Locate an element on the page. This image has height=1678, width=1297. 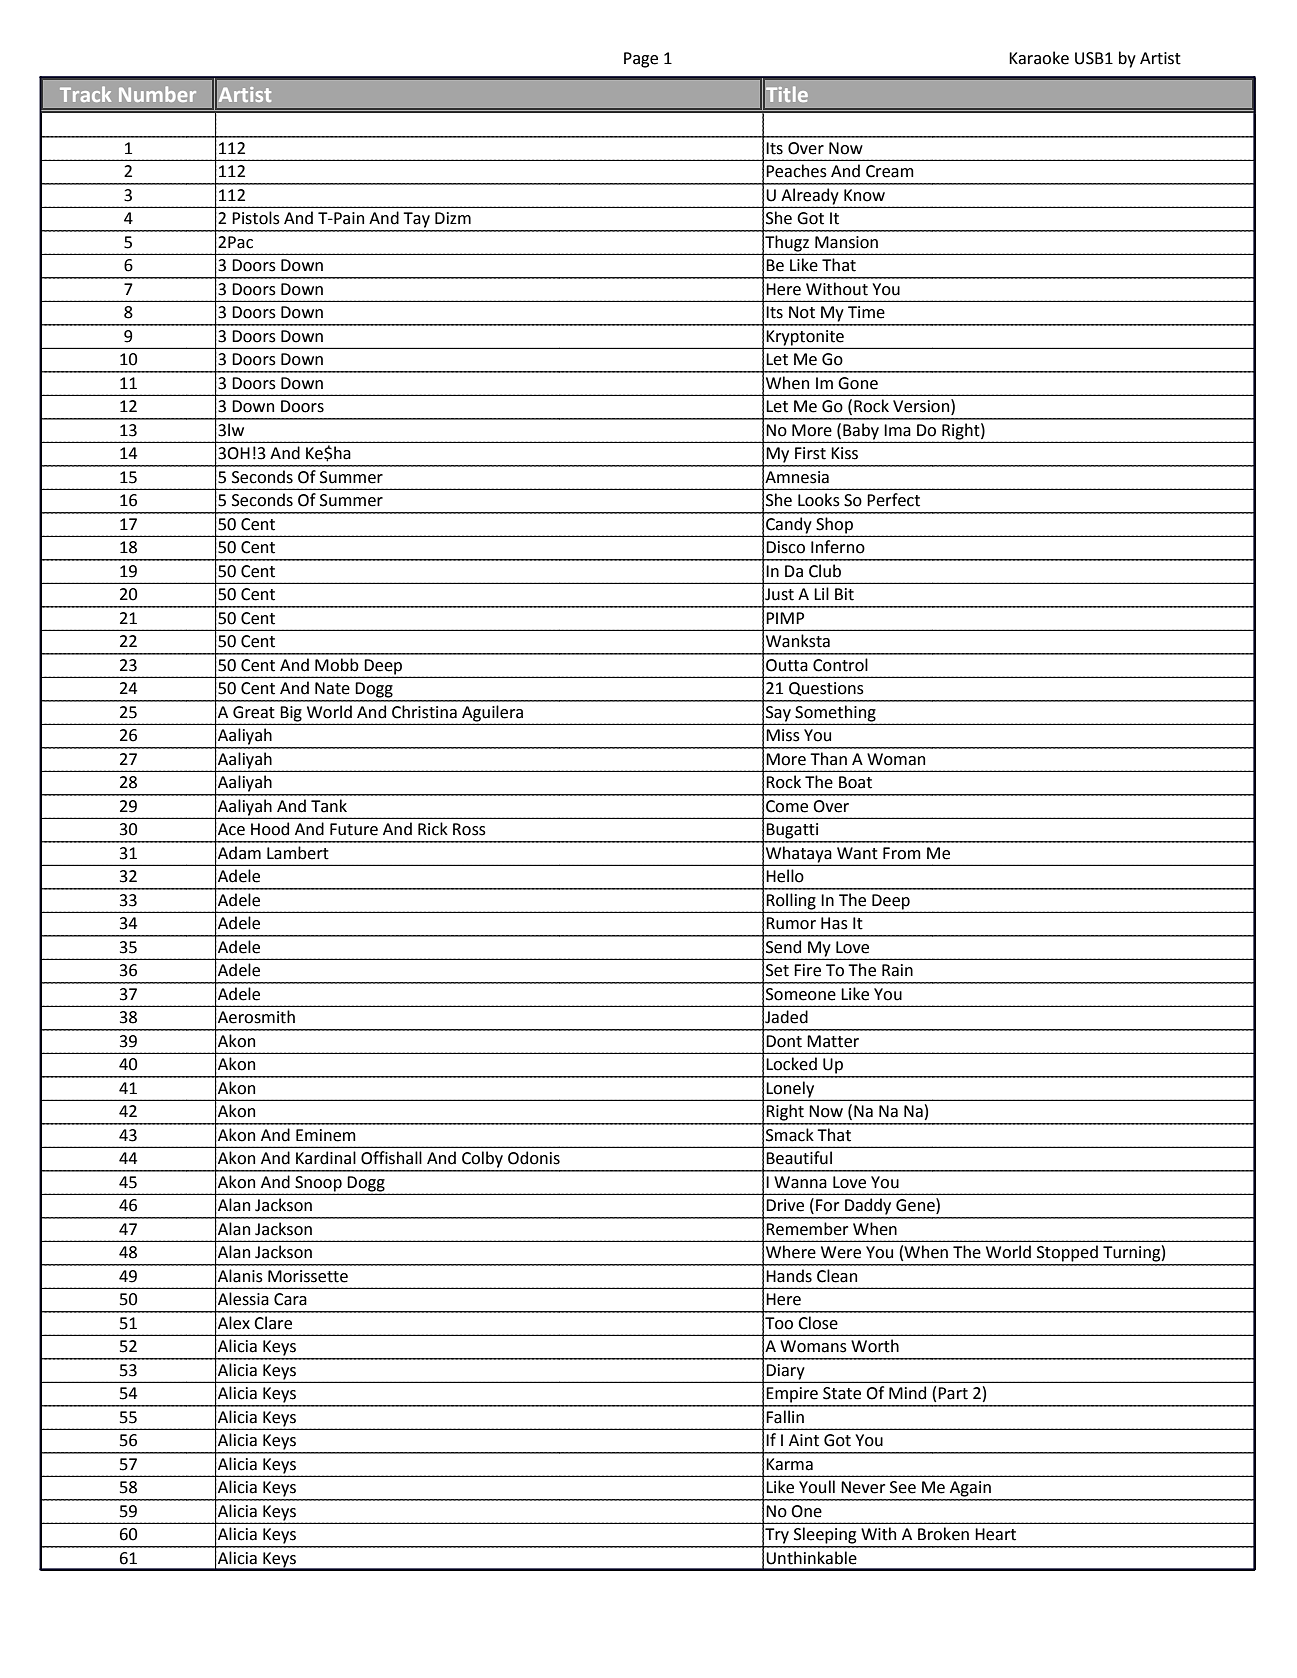
Eminem is located at coordinates (326, 1135).
